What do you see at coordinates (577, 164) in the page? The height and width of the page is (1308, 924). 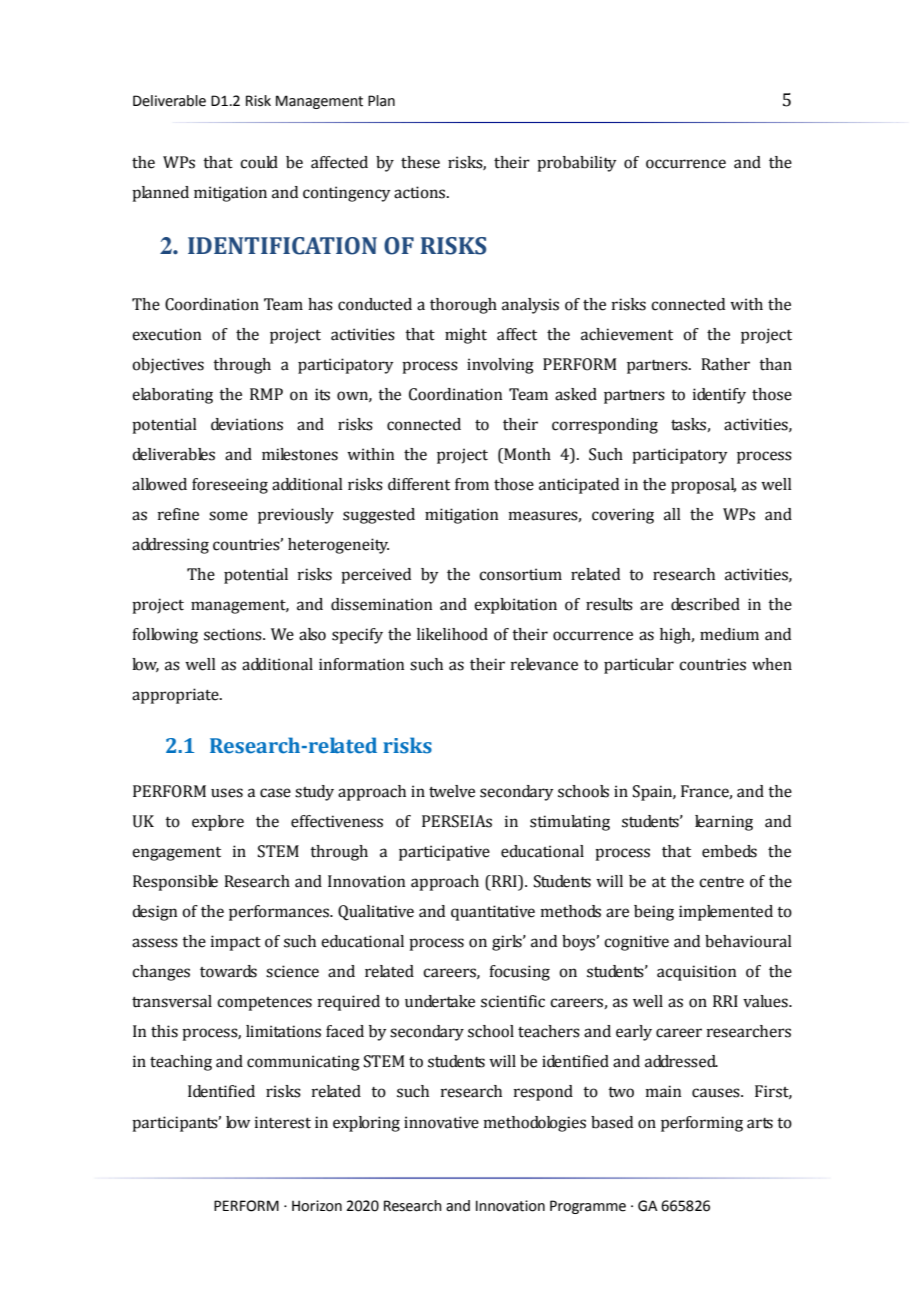 I see `probability` at bounding box center [577, 164].
